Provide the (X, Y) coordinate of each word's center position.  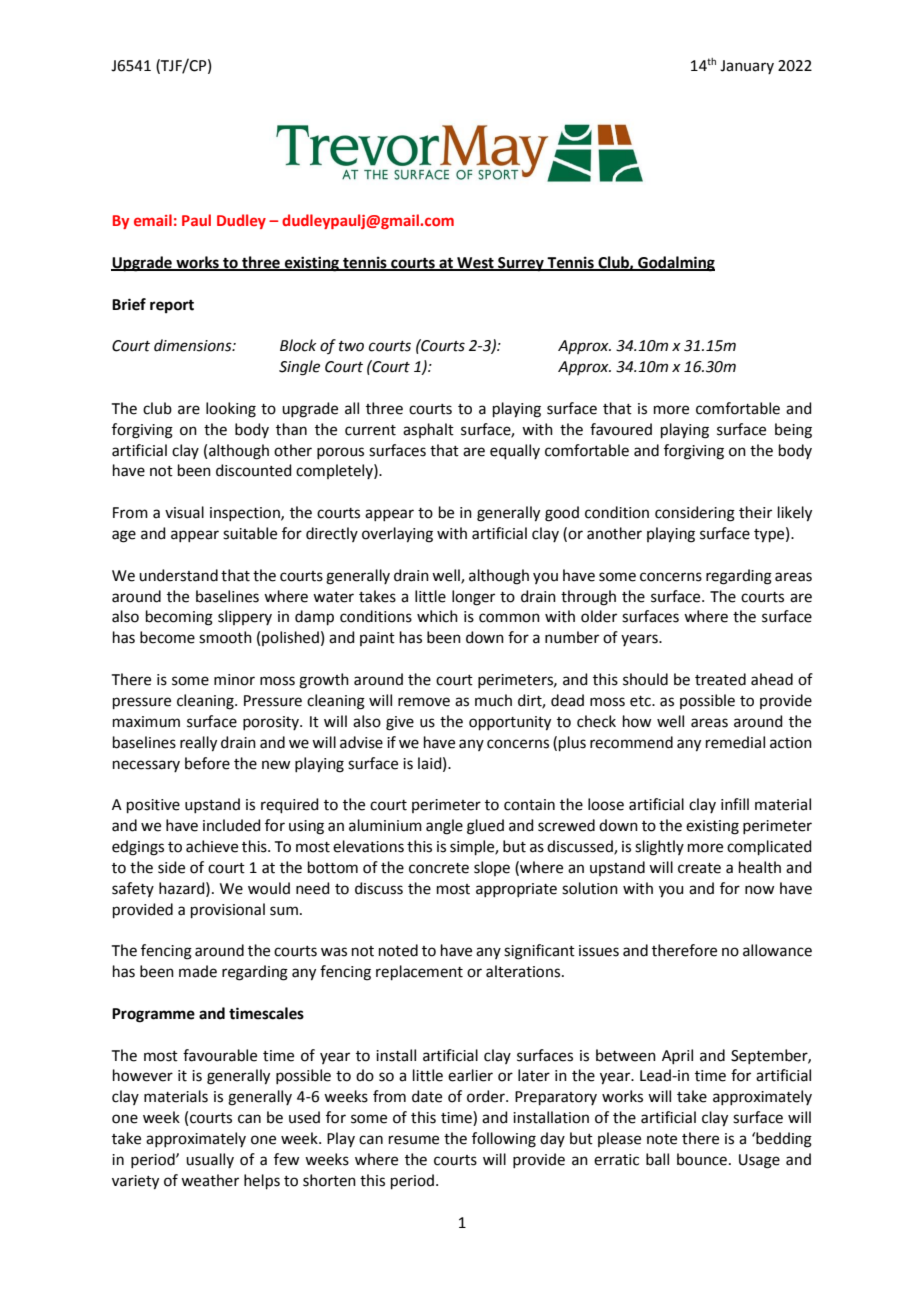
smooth (225, 637)
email (153, 220)
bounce (702, 1159)
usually (210, 1160)
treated (720, 679)
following (504, 1140)
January (747, 67)
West (475, 263)
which (437, 616)
